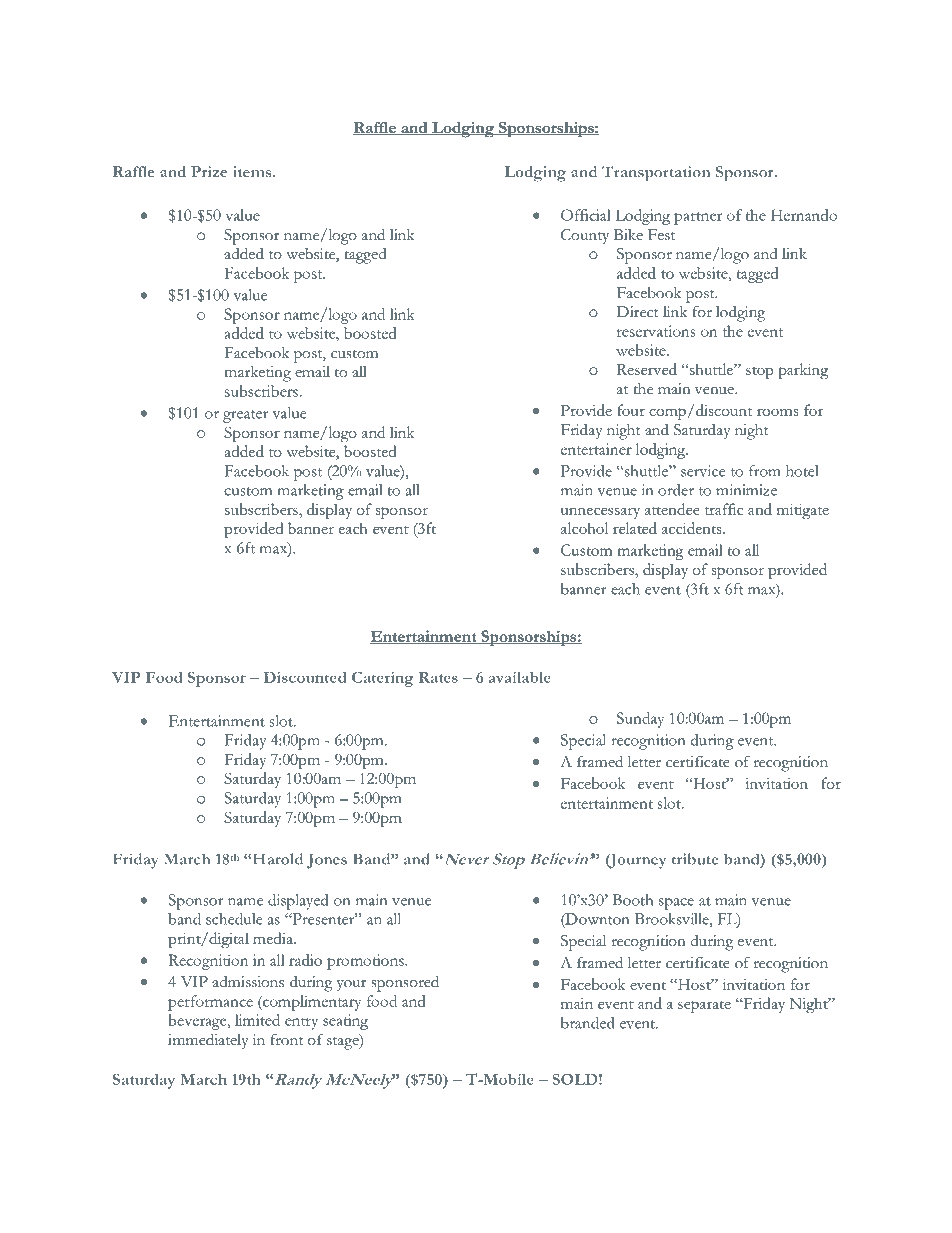 The height and width of the page is (1233, 952). Describe the element at coordinates (698, 218) in the page. I see `partner` at that location.
